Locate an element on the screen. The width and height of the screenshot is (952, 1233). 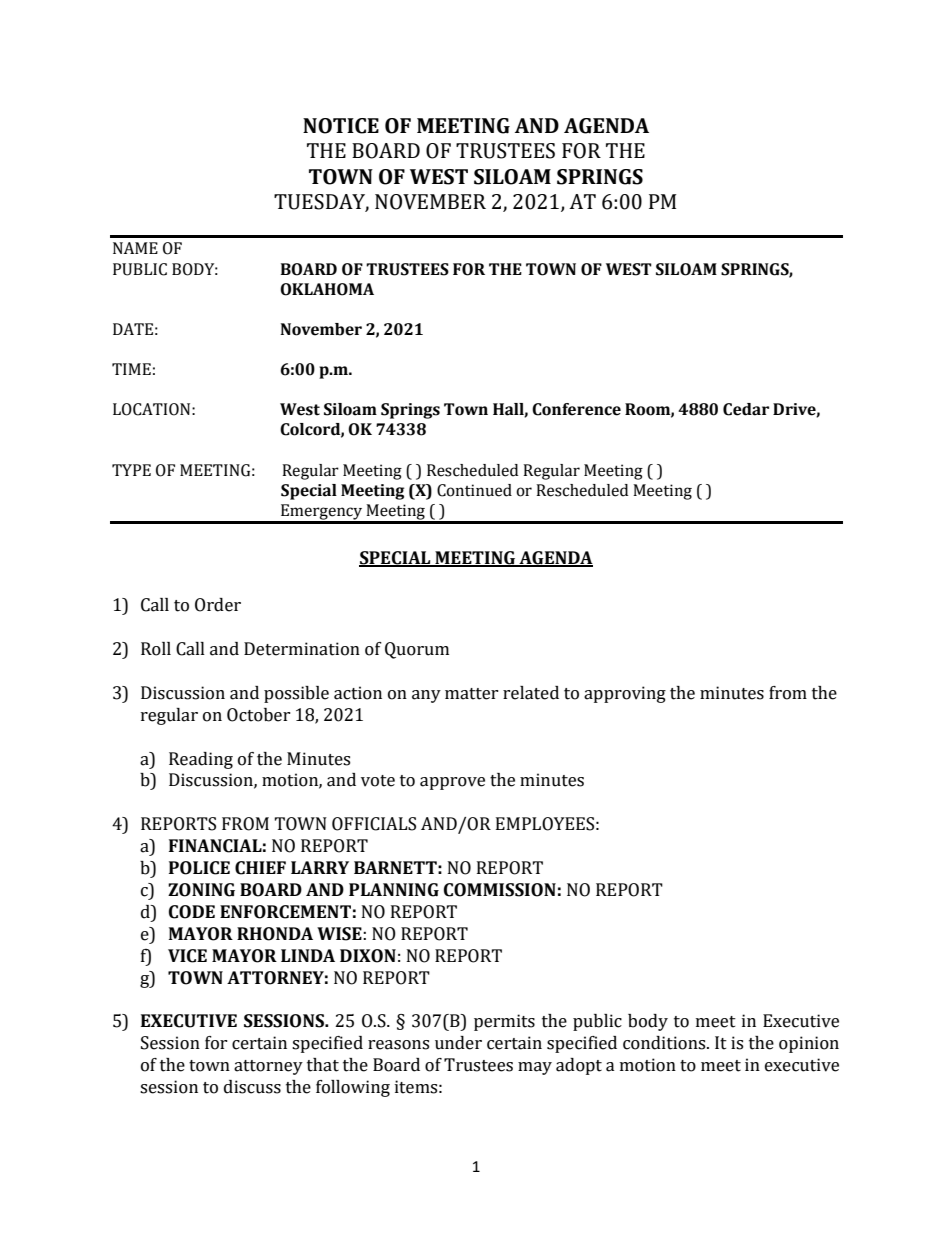
Order is located at coordinates (218, 605).
